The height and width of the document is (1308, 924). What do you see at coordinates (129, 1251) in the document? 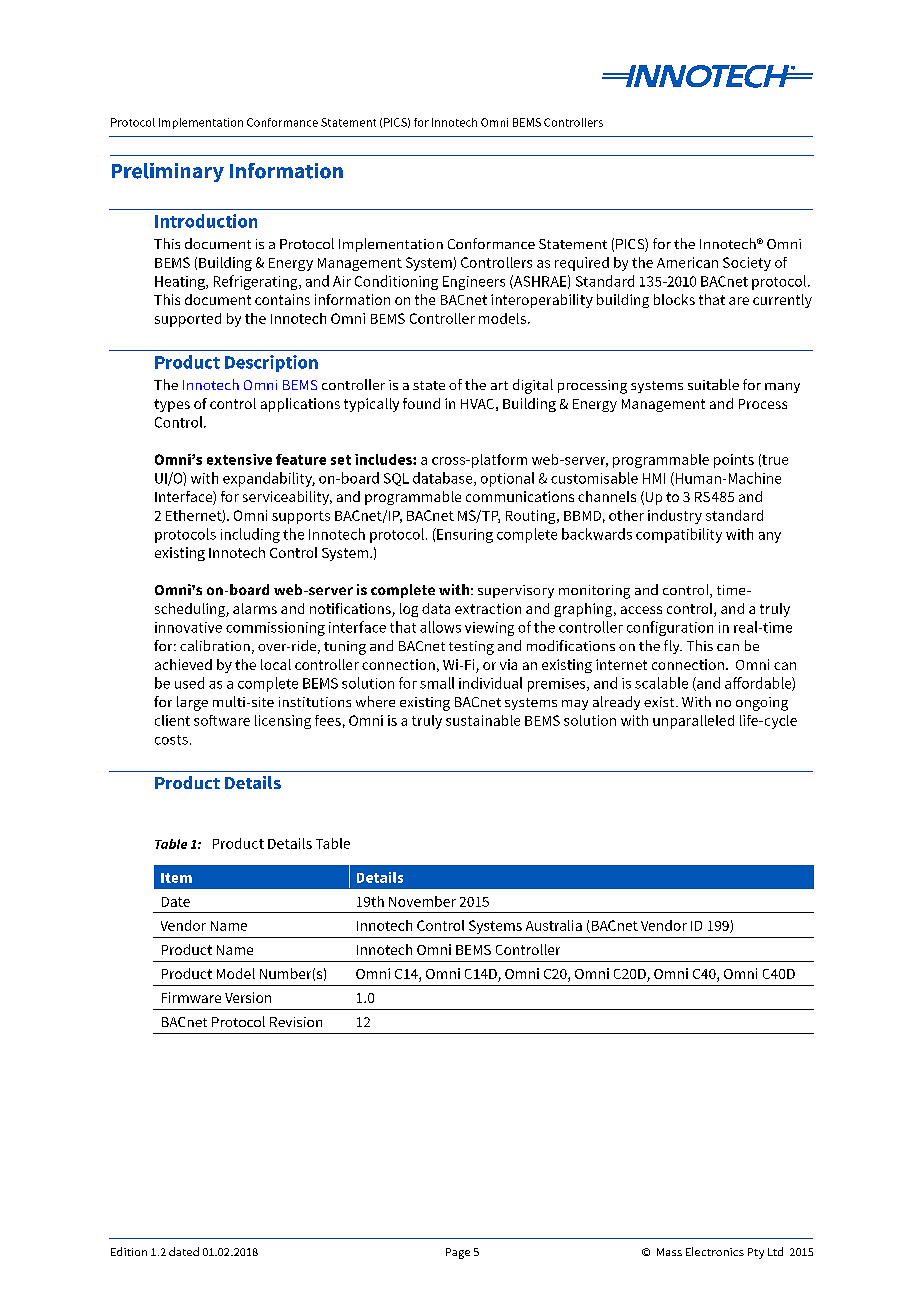
I see `Edition` at bounding box center [129, 1251].
